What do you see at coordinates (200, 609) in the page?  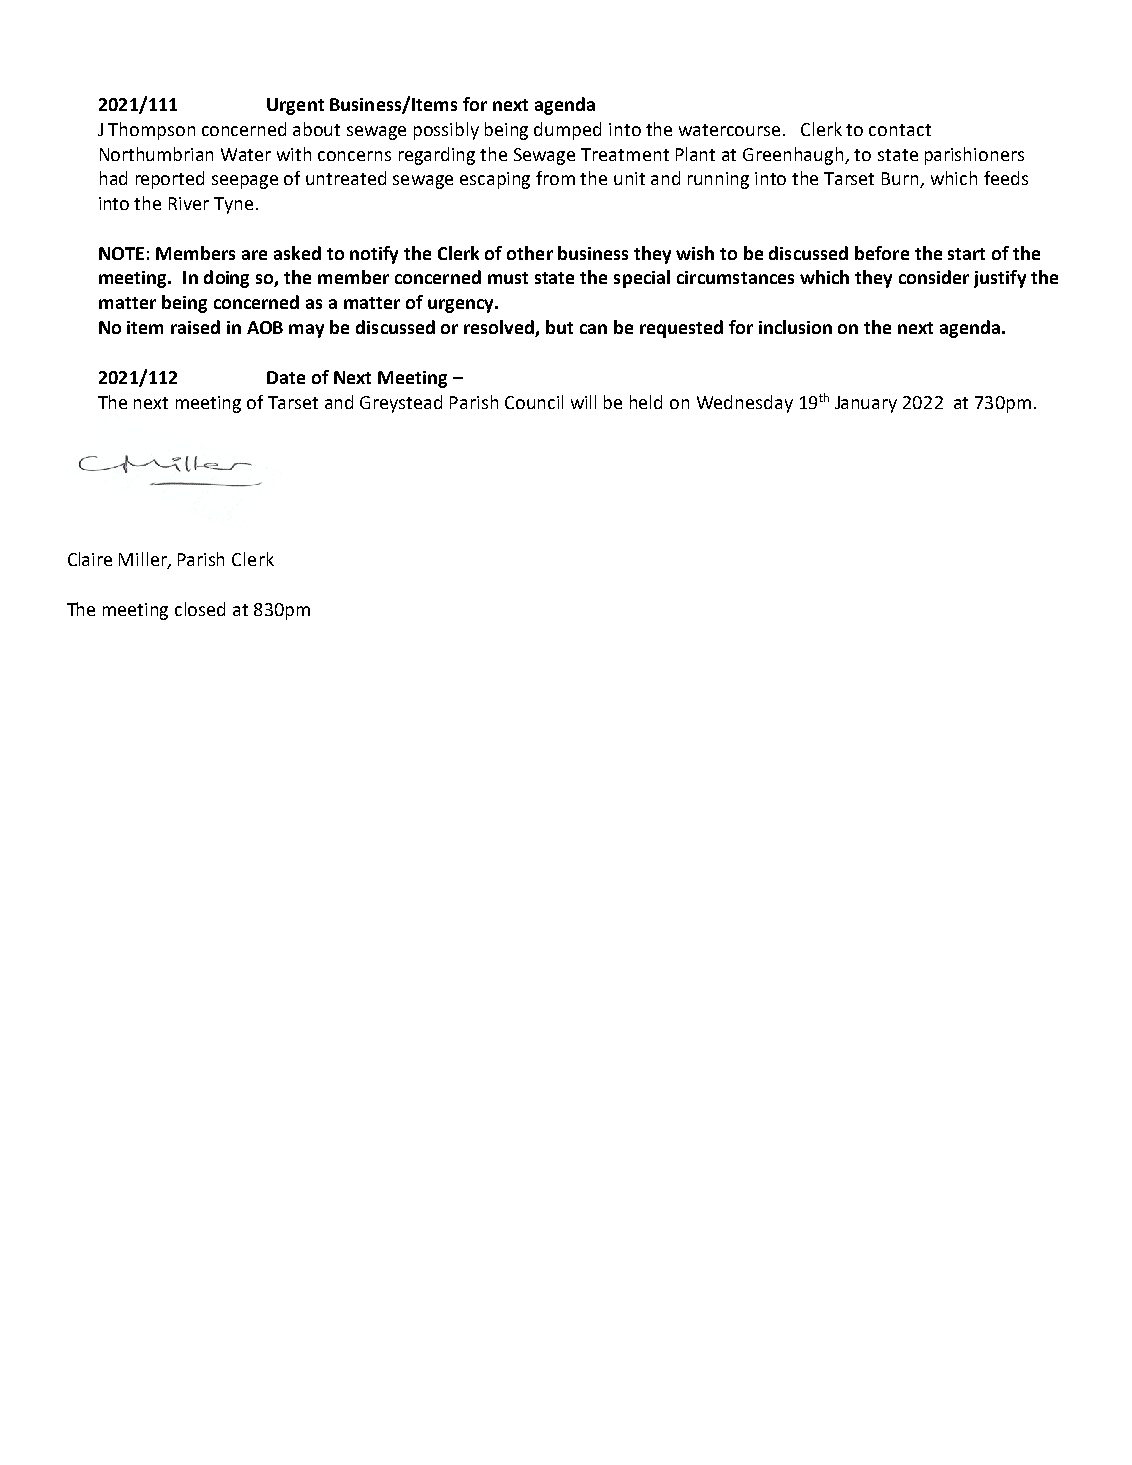 I see `closed` at bounding box center [200, 609].
